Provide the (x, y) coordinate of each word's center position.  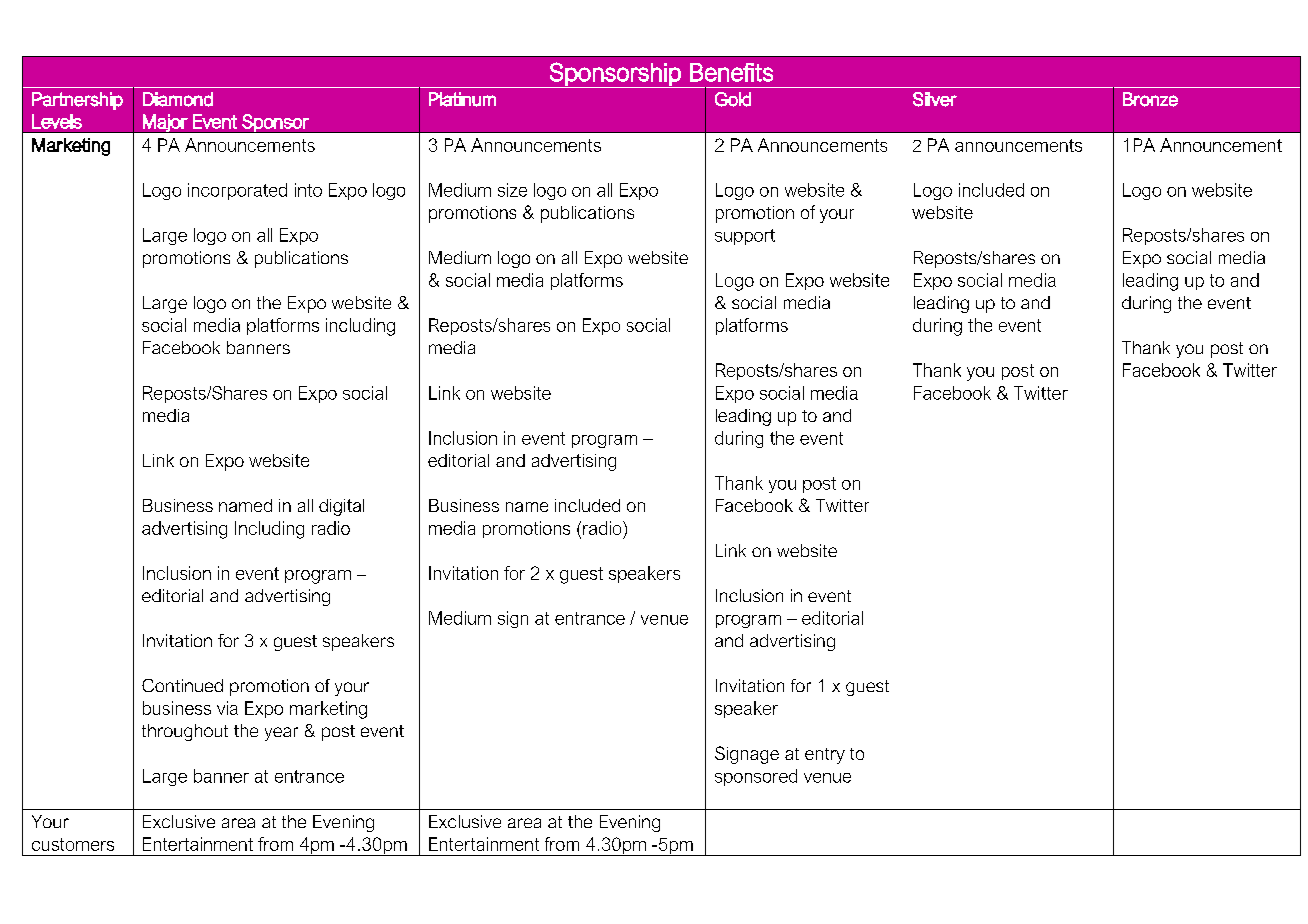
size (512, 190)
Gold (733, 99)
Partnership (77, 101)
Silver (935, 99)
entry (825, 756)
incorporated (237, 191)
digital (341, 507)
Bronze (1150, 99)
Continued (182, 685)
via (227, 708)
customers (73, 844)
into (308, 190)
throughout (185, 732)
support (745, 237)
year (281, 734)
